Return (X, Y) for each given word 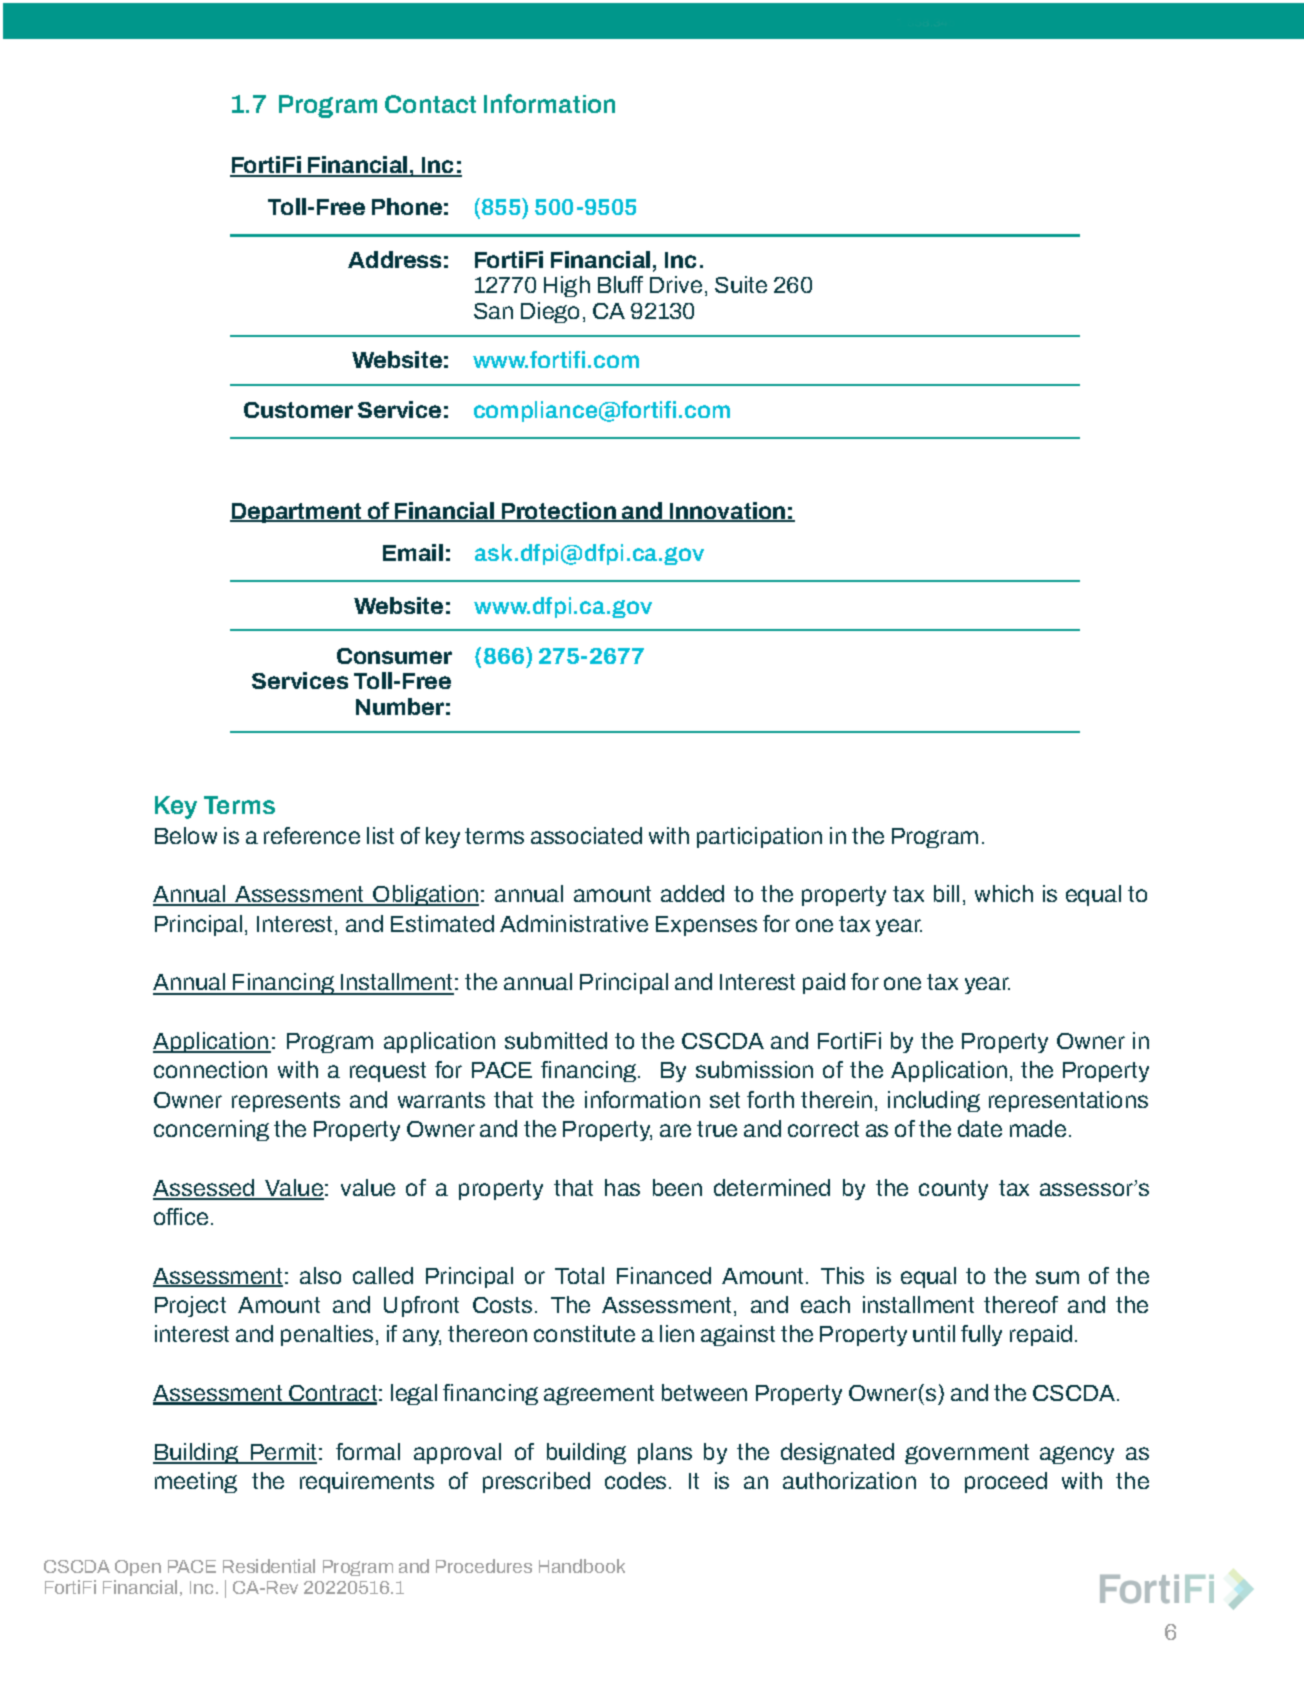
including (934, 1101)
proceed (1006, 1482)
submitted (556, 1040)
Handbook (582, 1566)
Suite (741, 284)
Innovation (728, 512)
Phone (407, 206)
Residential (269, 1566)
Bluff (620, 284)
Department (297, 513)
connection (210, 1069)
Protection (559, 512)
